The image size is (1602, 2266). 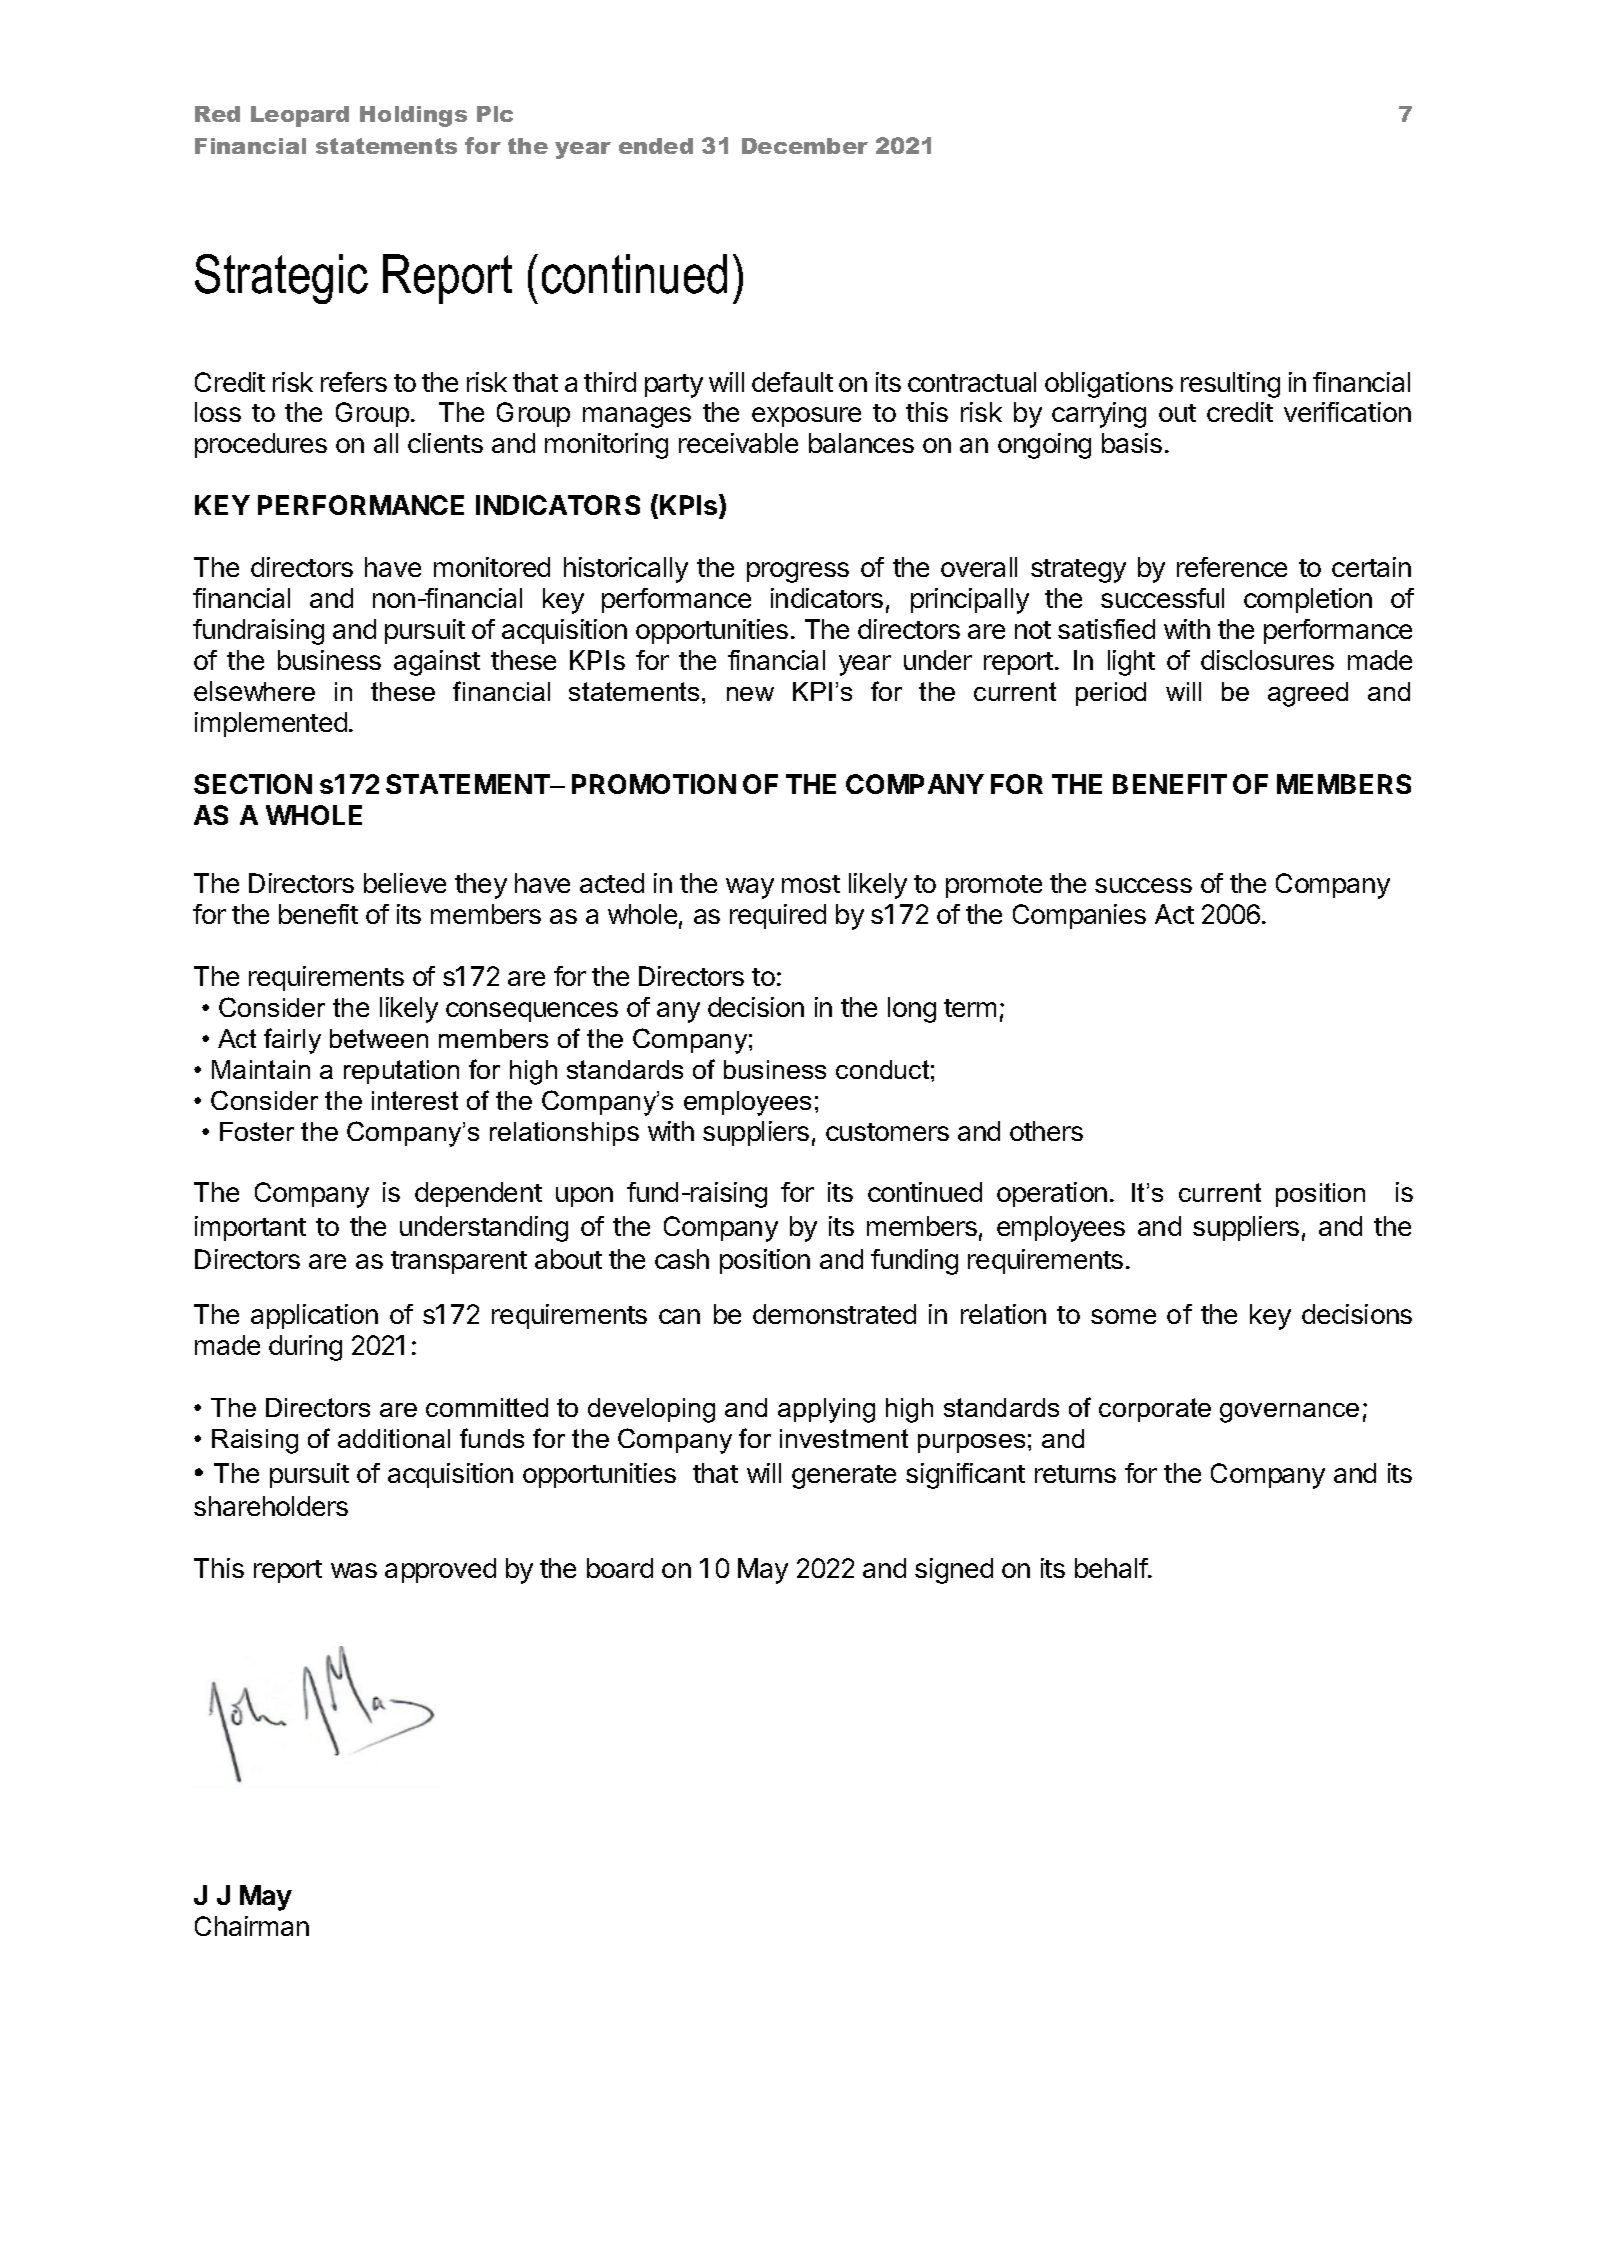 What do you see at coordinates (1112, 1568) in the screenshot?
I see `behalf` at bounding box center [1112, 1568].
